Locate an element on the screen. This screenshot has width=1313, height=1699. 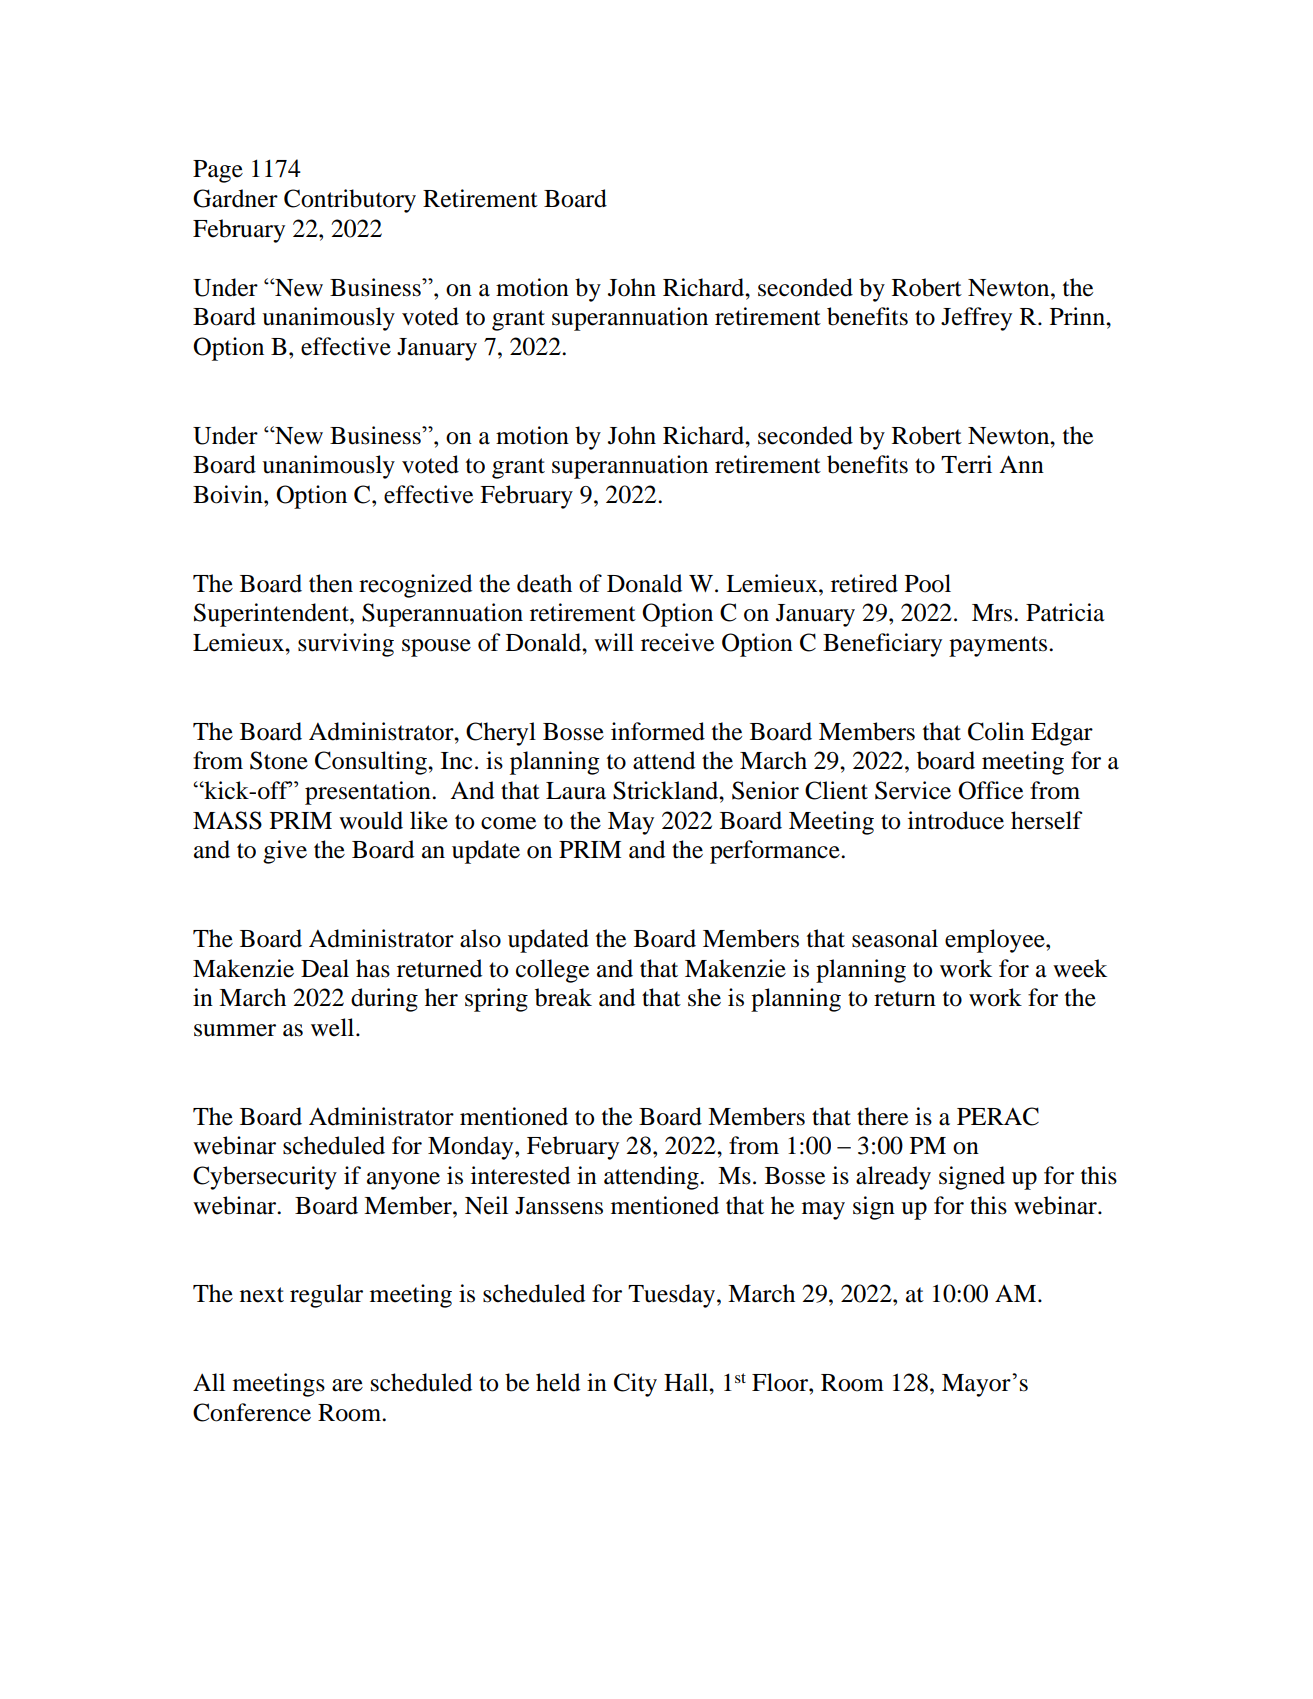
payments is located at coordinates (999, 646).
